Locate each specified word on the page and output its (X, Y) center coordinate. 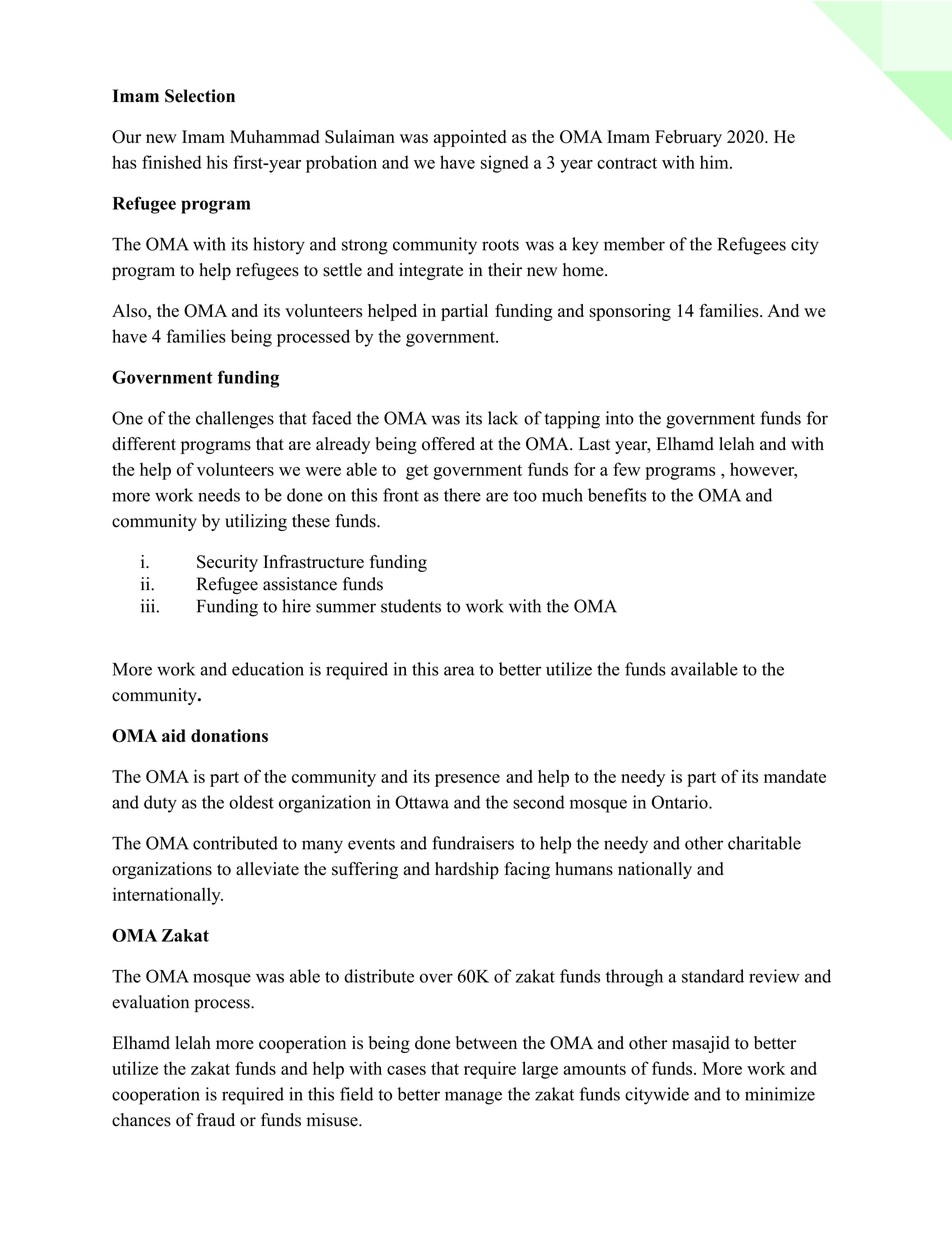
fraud (216, 1120)
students (411, 606)
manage (473, 1098)
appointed (470, 138)
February (688, 138)
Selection (200, 96)
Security (227, 563)
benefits (617, 495)
